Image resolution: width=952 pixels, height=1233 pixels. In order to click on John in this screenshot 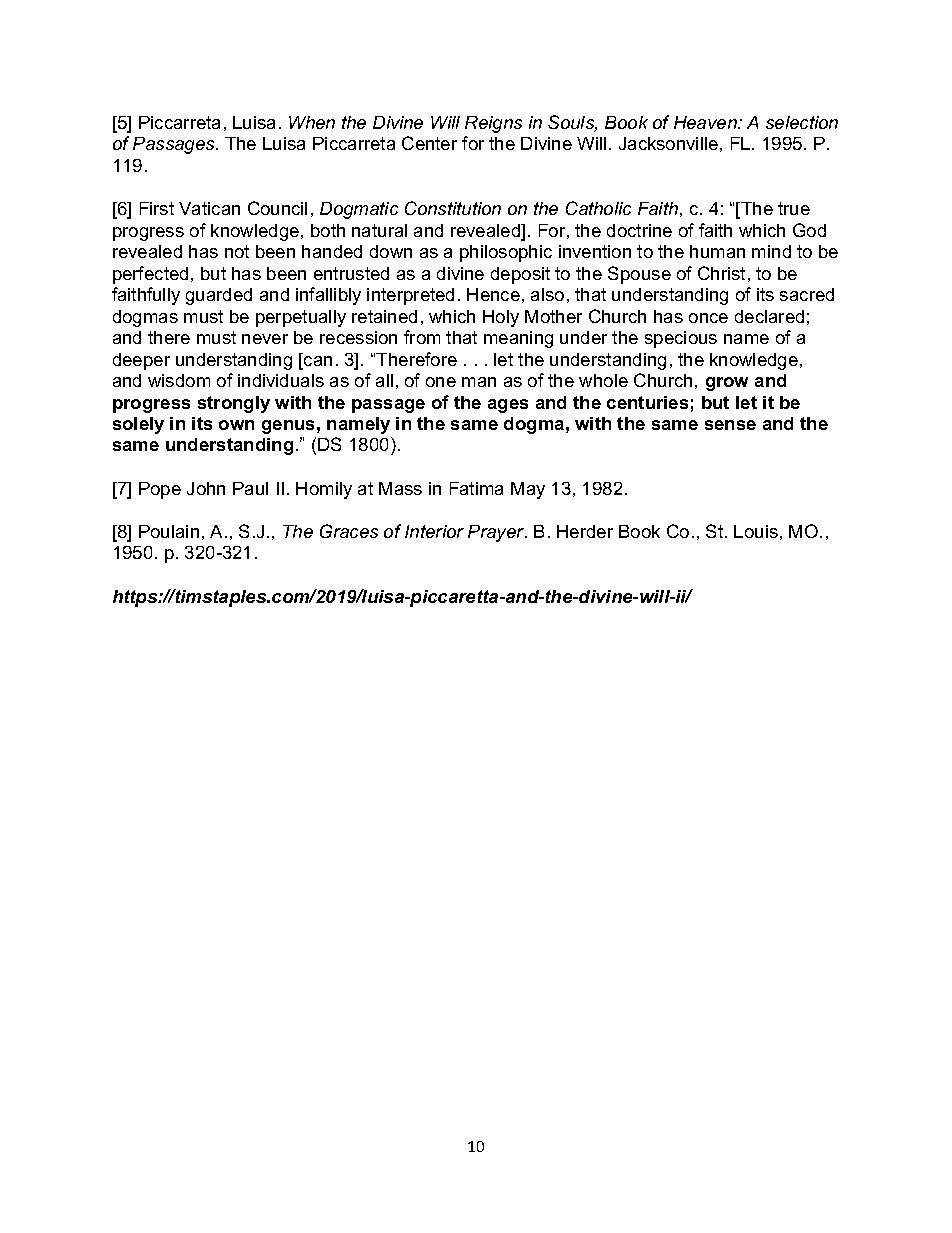, I will do `click(206, 488)`.
